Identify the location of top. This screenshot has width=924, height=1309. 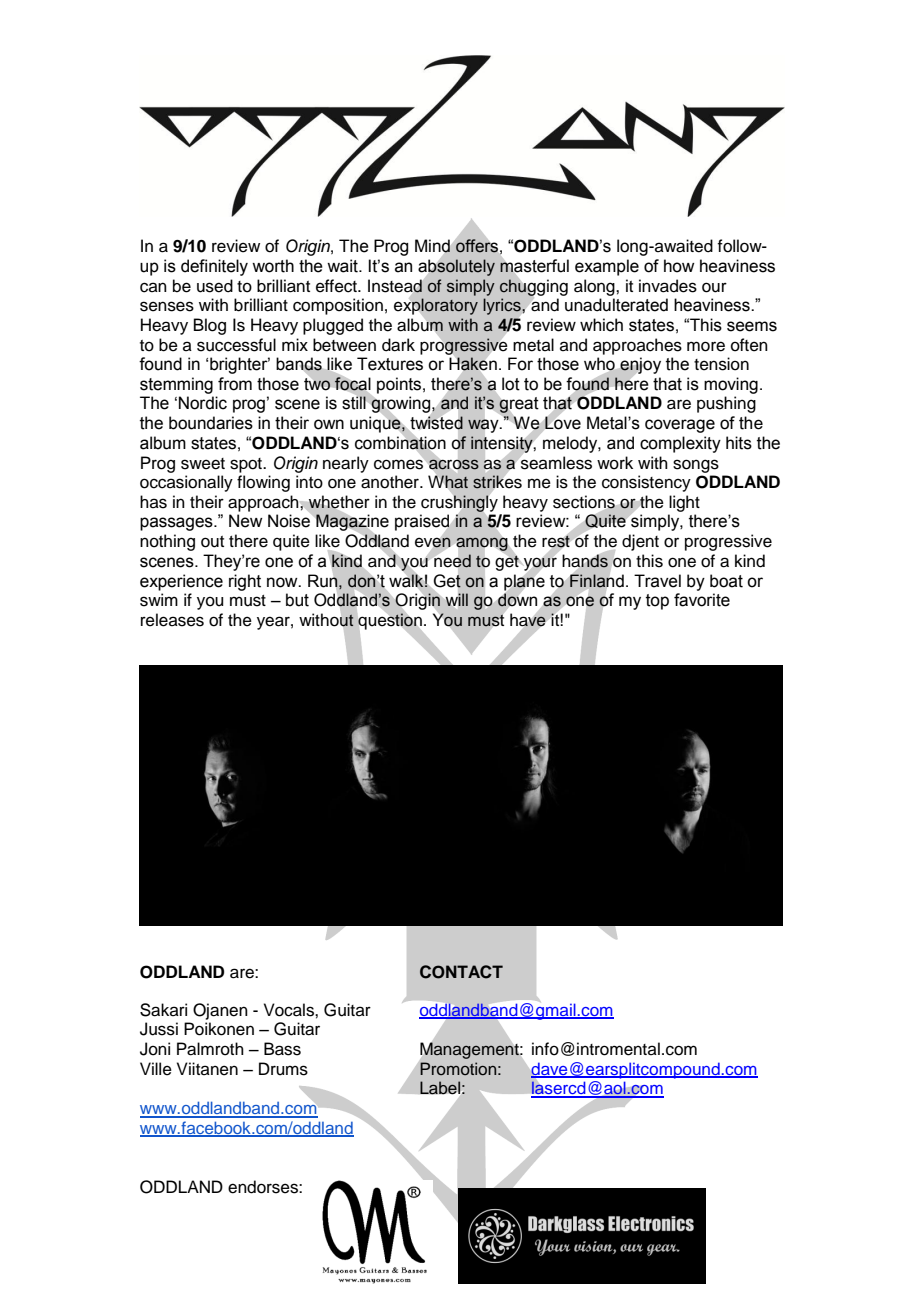
(657, 602).
